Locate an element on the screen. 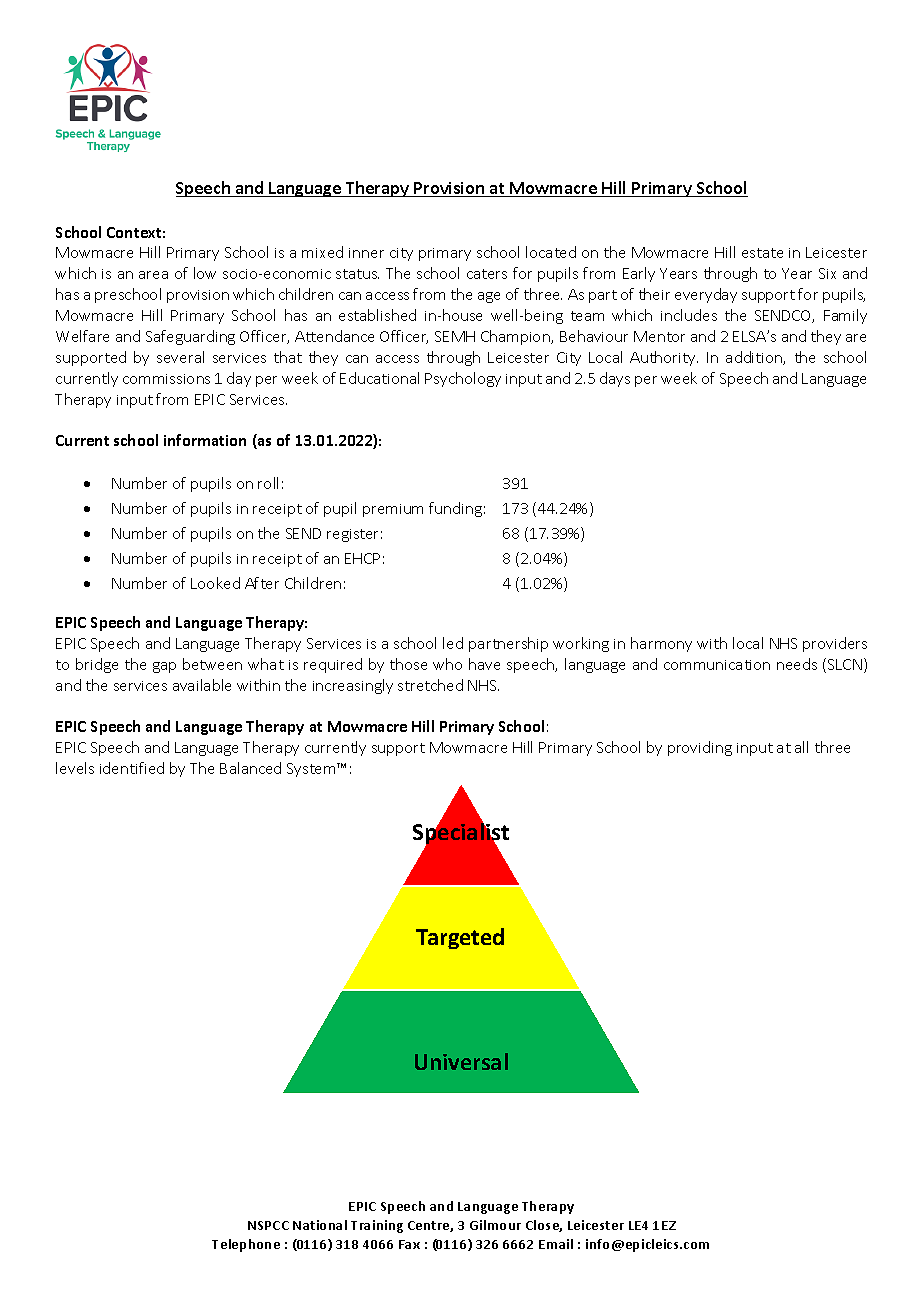  Telephone is located at coordinates (246, 1245).
